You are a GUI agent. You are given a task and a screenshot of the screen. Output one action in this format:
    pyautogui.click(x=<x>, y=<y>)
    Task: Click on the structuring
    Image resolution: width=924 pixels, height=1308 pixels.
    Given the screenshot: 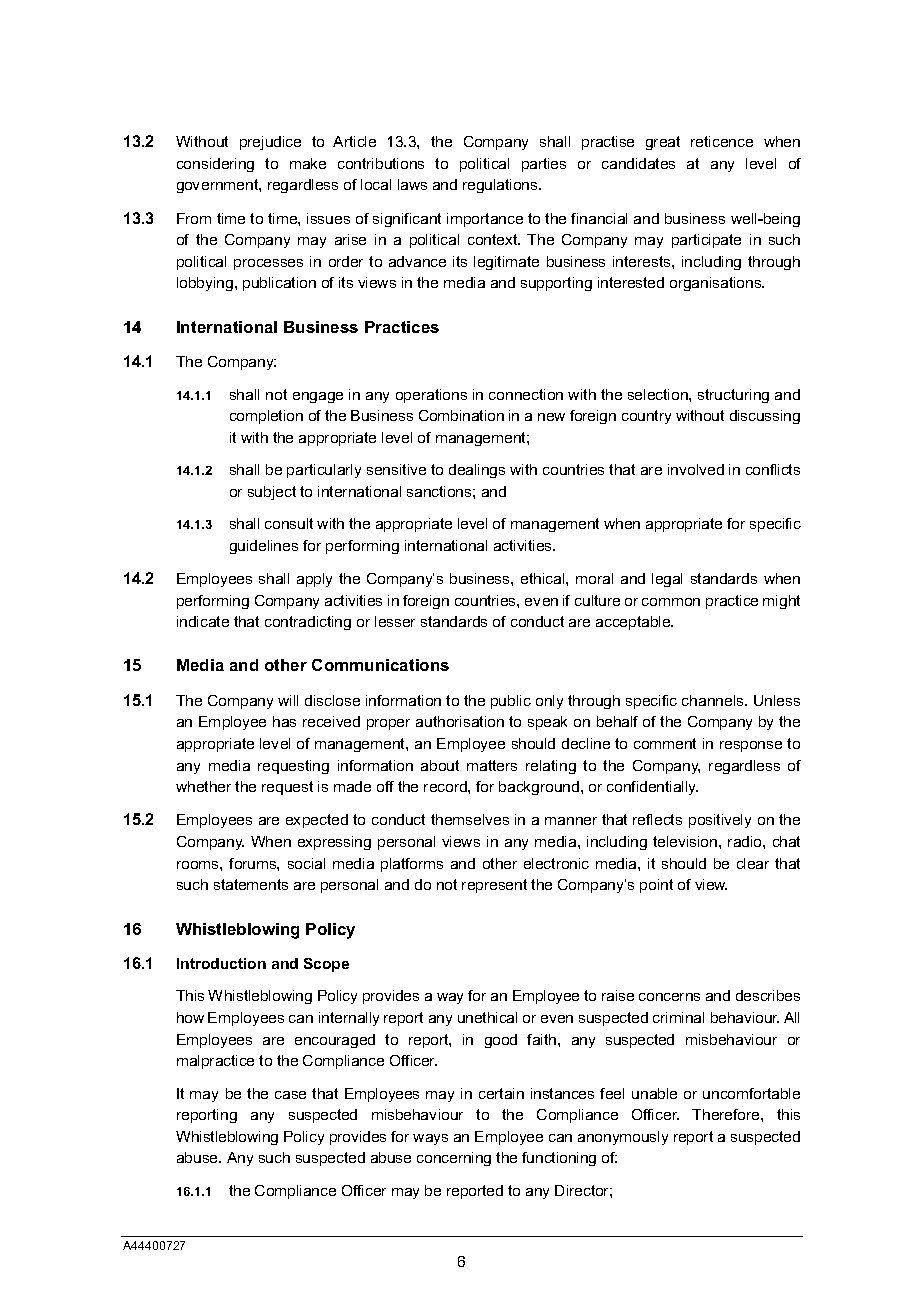 What is the action you would take?
    pyautogui.click(x=733, y=396)
